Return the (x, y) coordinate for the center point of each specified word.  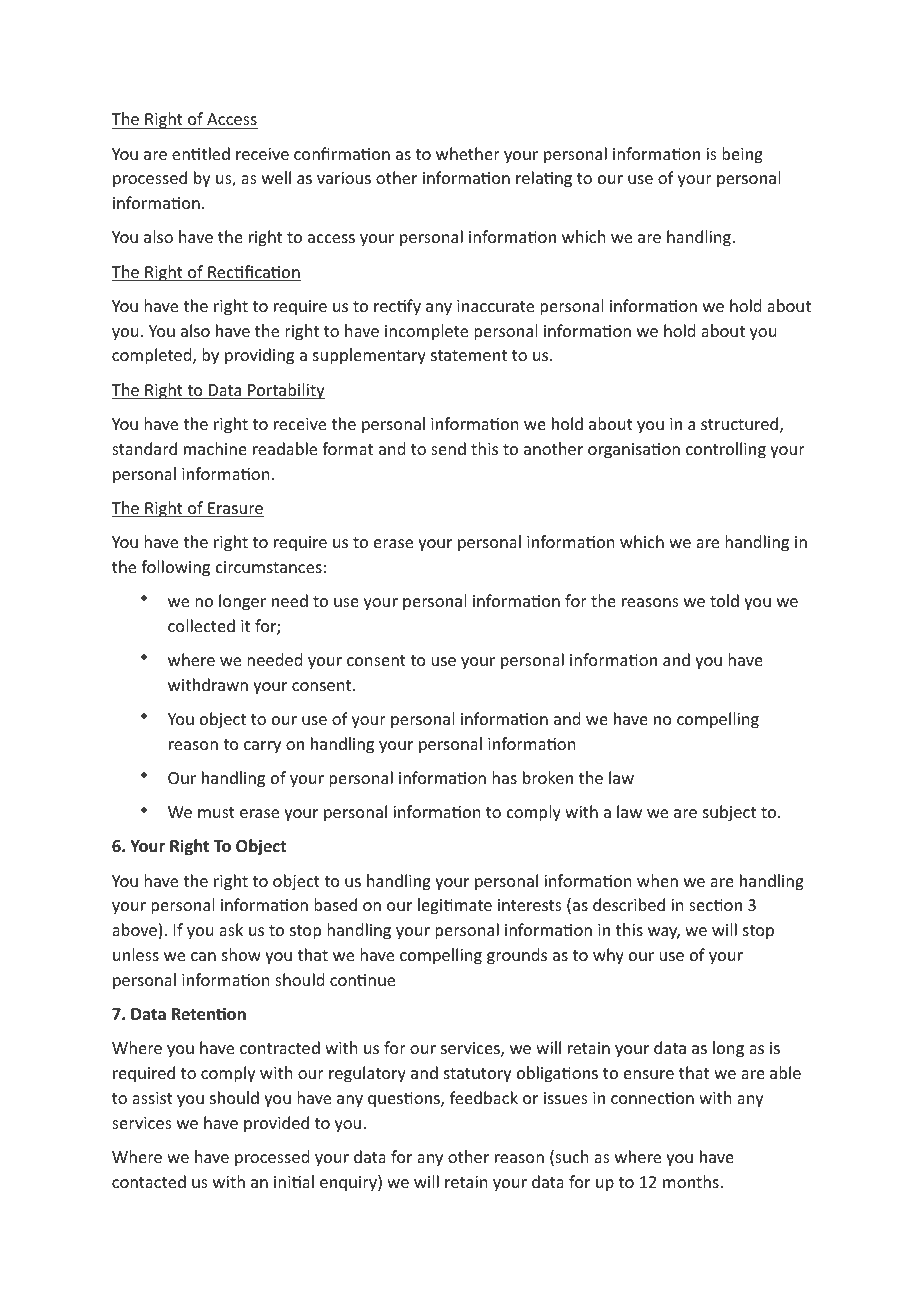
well (276, 177)
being (742, 155)
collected (201, 625)
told (724, 600)
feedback (484, 1097)
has (504, 777)
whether (468, 153)
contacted (149, 1181)
